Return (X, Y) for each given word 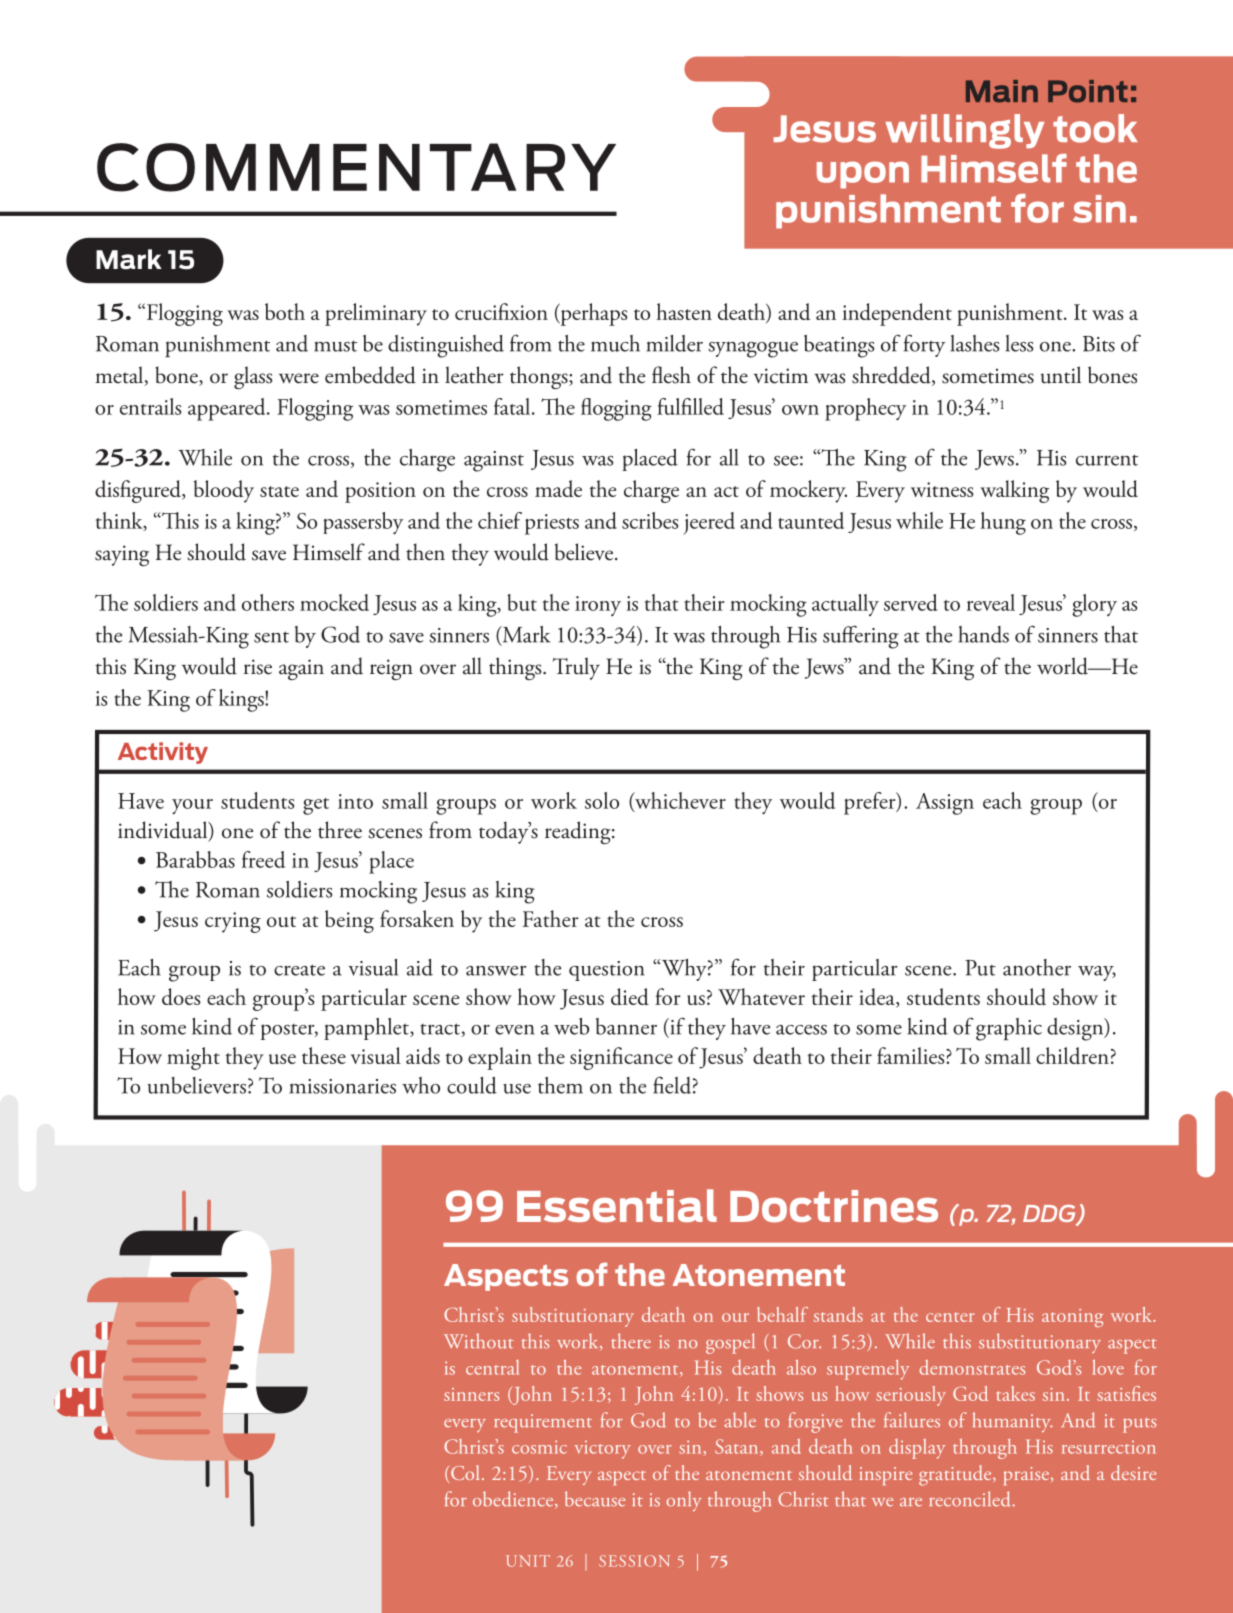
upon (863, 175)
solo (602, 800)
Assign (945, 804)
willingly (965, 131)
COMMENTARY (356, 167)
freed (263, 859)
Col (465, 1472)
